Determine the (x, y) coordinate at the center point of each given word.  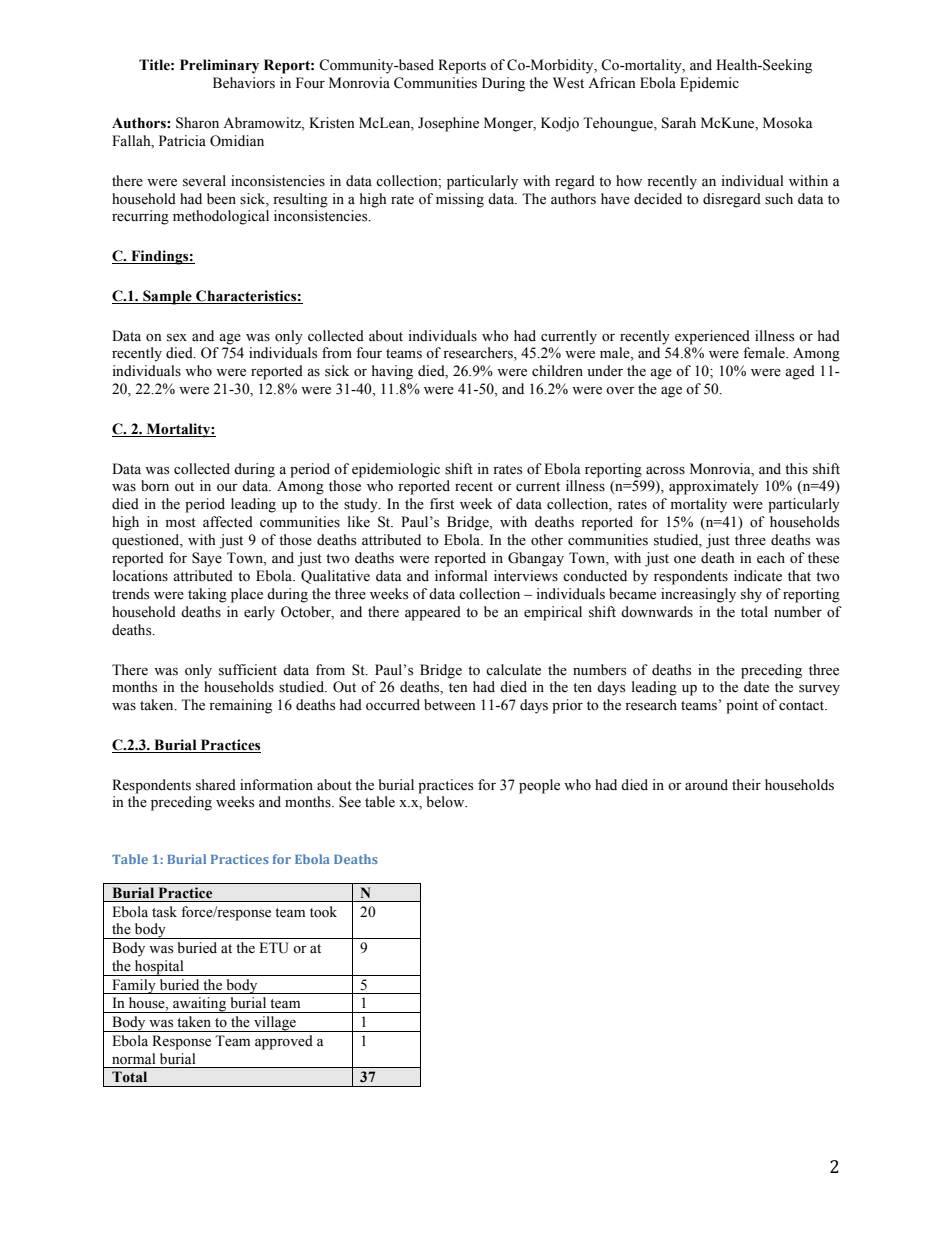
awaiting (200, 1005)
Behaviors (244, 83)
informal (461, 576)
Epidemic (709, 84)
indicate (758, 576)
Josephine (448, 124)
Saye (207, 559)
